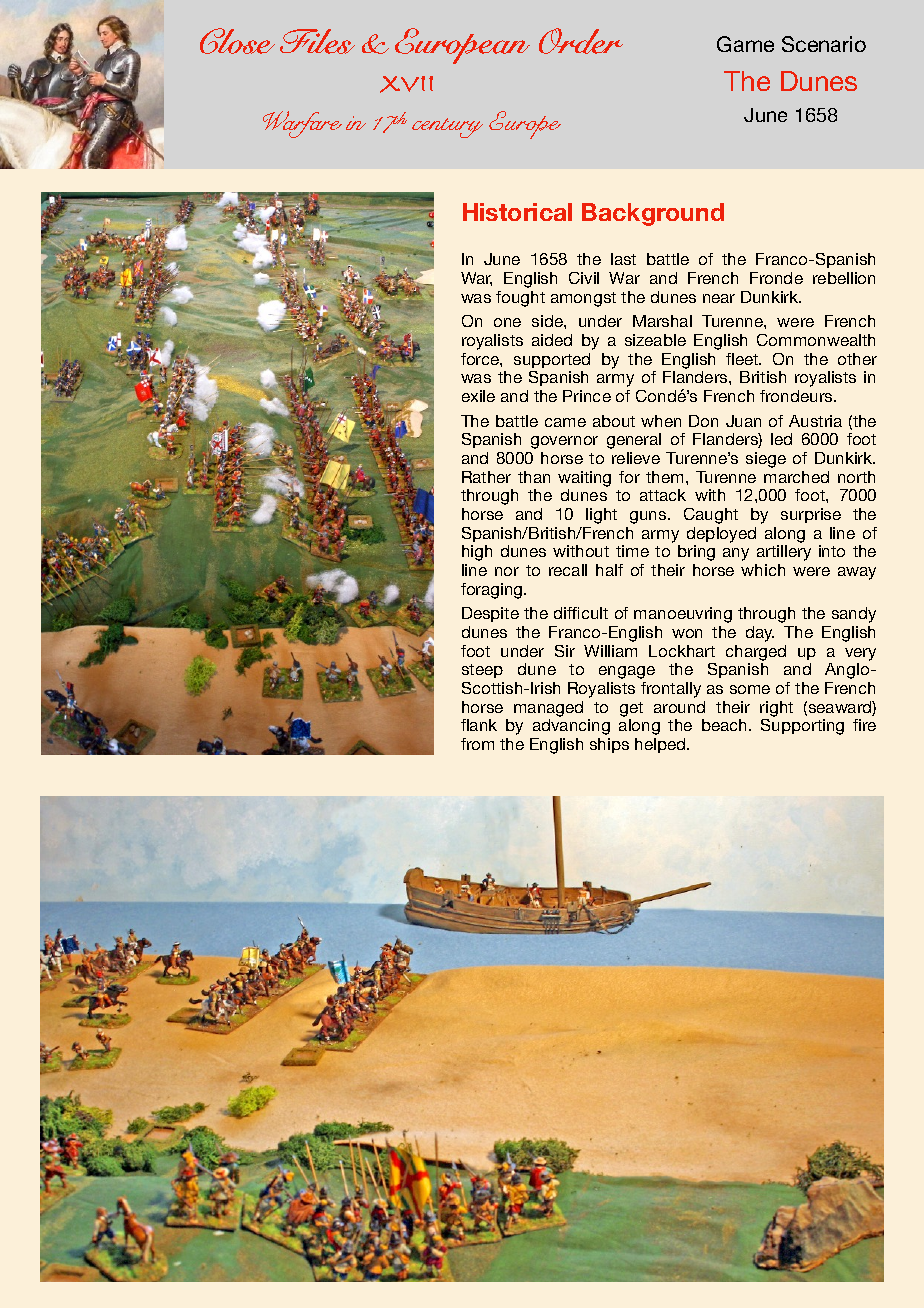 The width and height of the document is (924, 1308). What do you see at coordinates (486, 477) in the document?
I see `Rather` at bounding box center [486, 477].
